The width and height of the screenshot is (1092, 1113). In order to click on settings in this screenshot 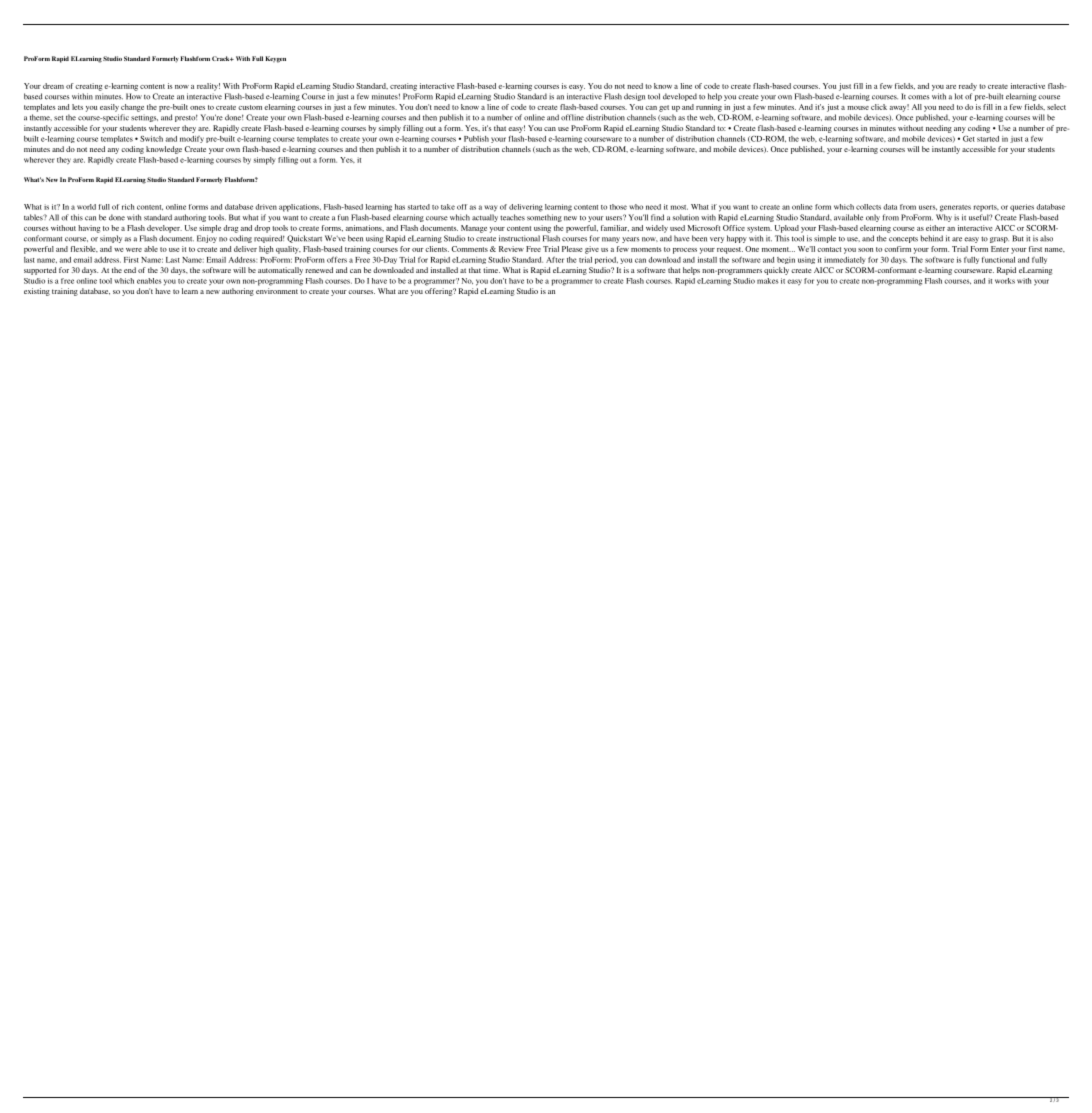, I will do `click(144, 118)`.
